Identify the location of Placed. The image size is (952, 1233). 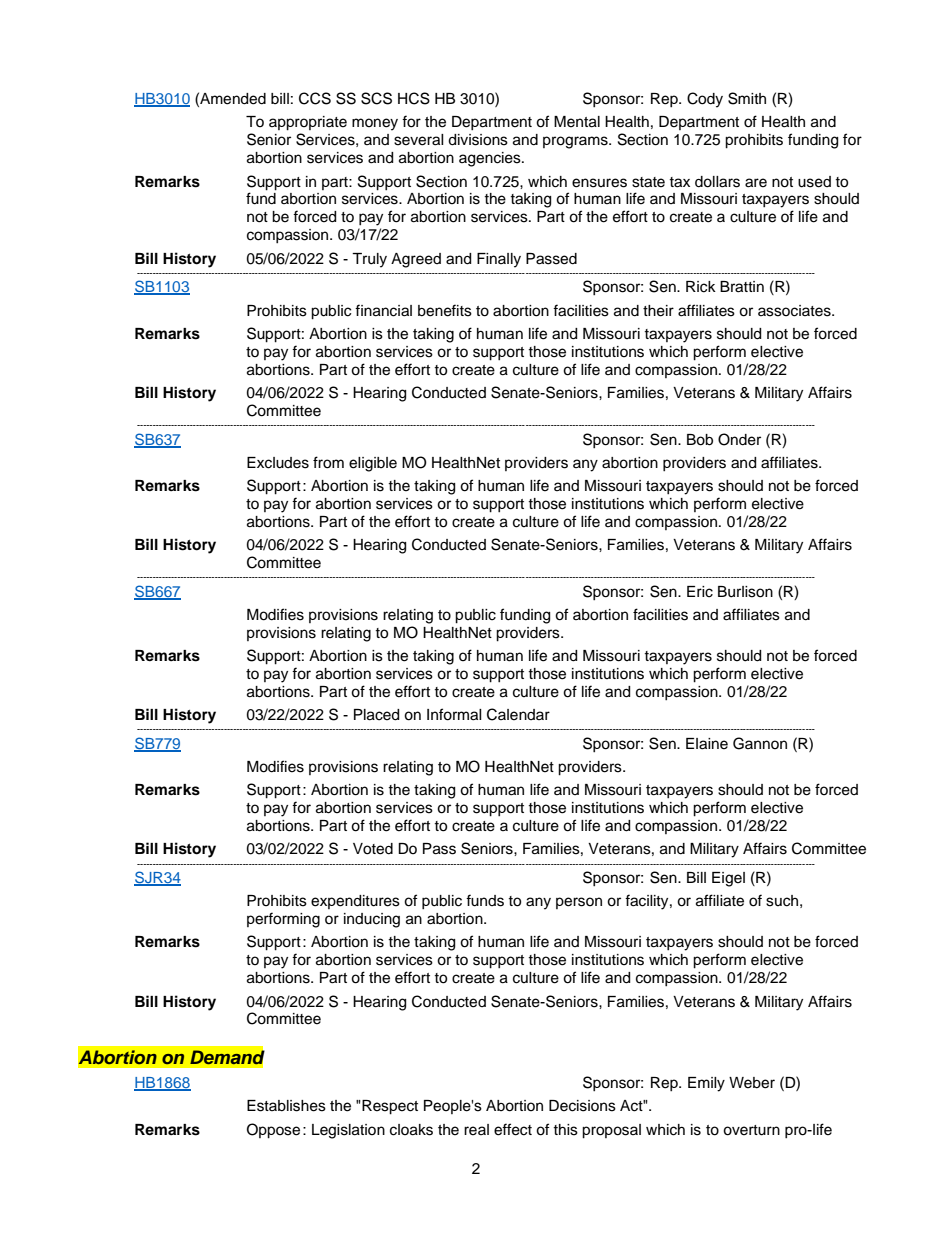
(376, 715).
